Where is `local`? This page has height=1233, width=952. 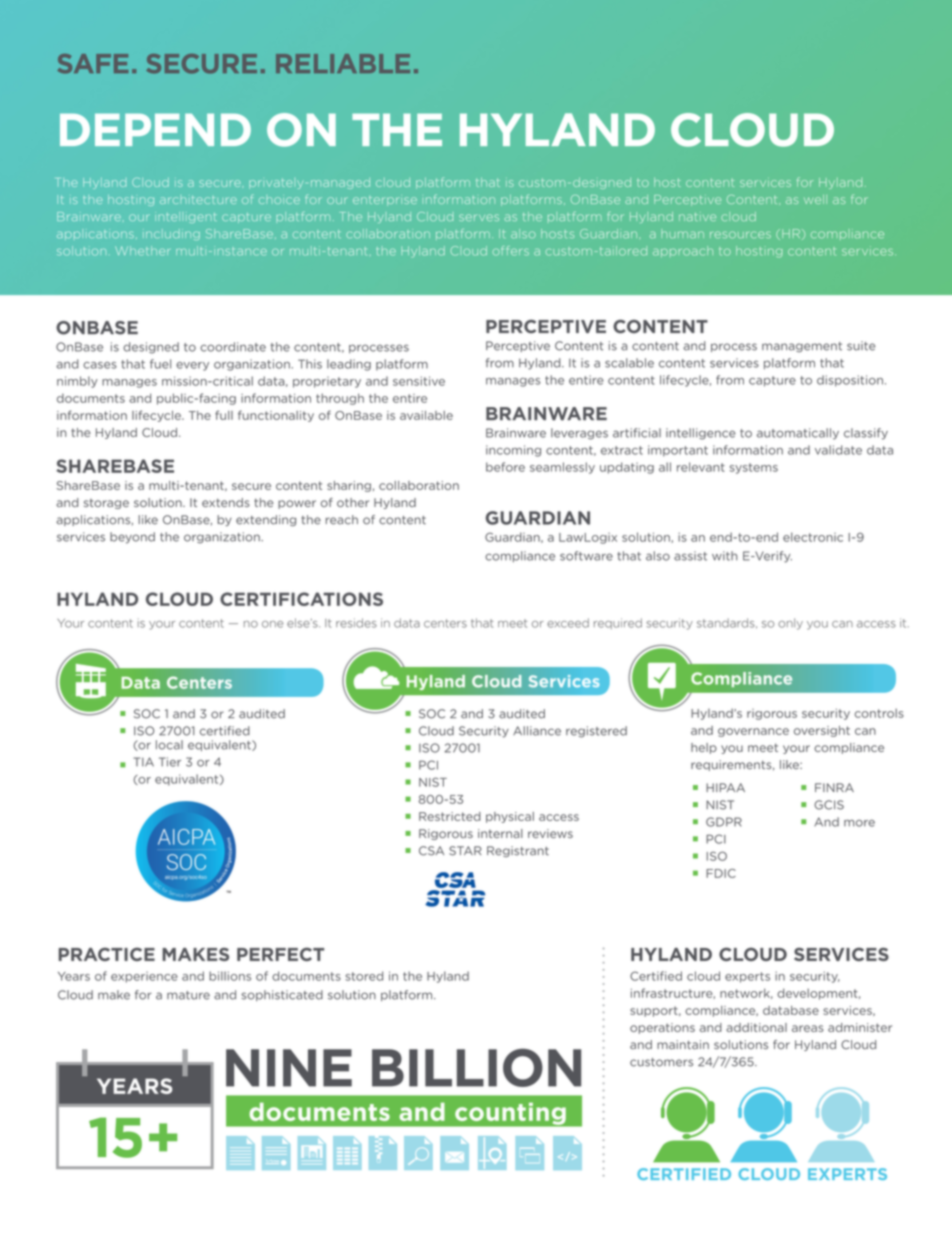
local is located at coordinates (169, 745).
